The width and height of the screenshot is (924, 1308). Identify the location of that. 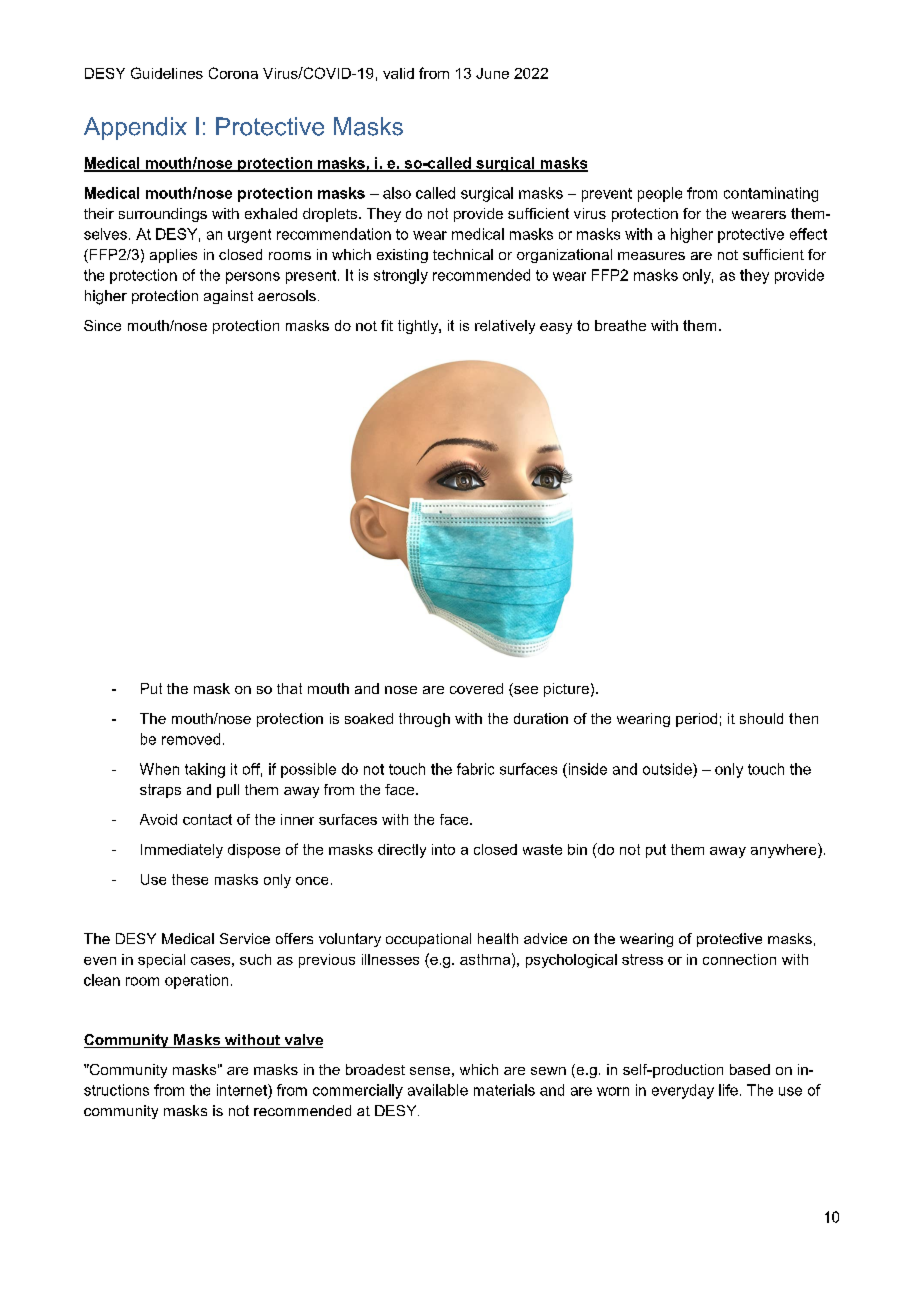
(289, 688).
